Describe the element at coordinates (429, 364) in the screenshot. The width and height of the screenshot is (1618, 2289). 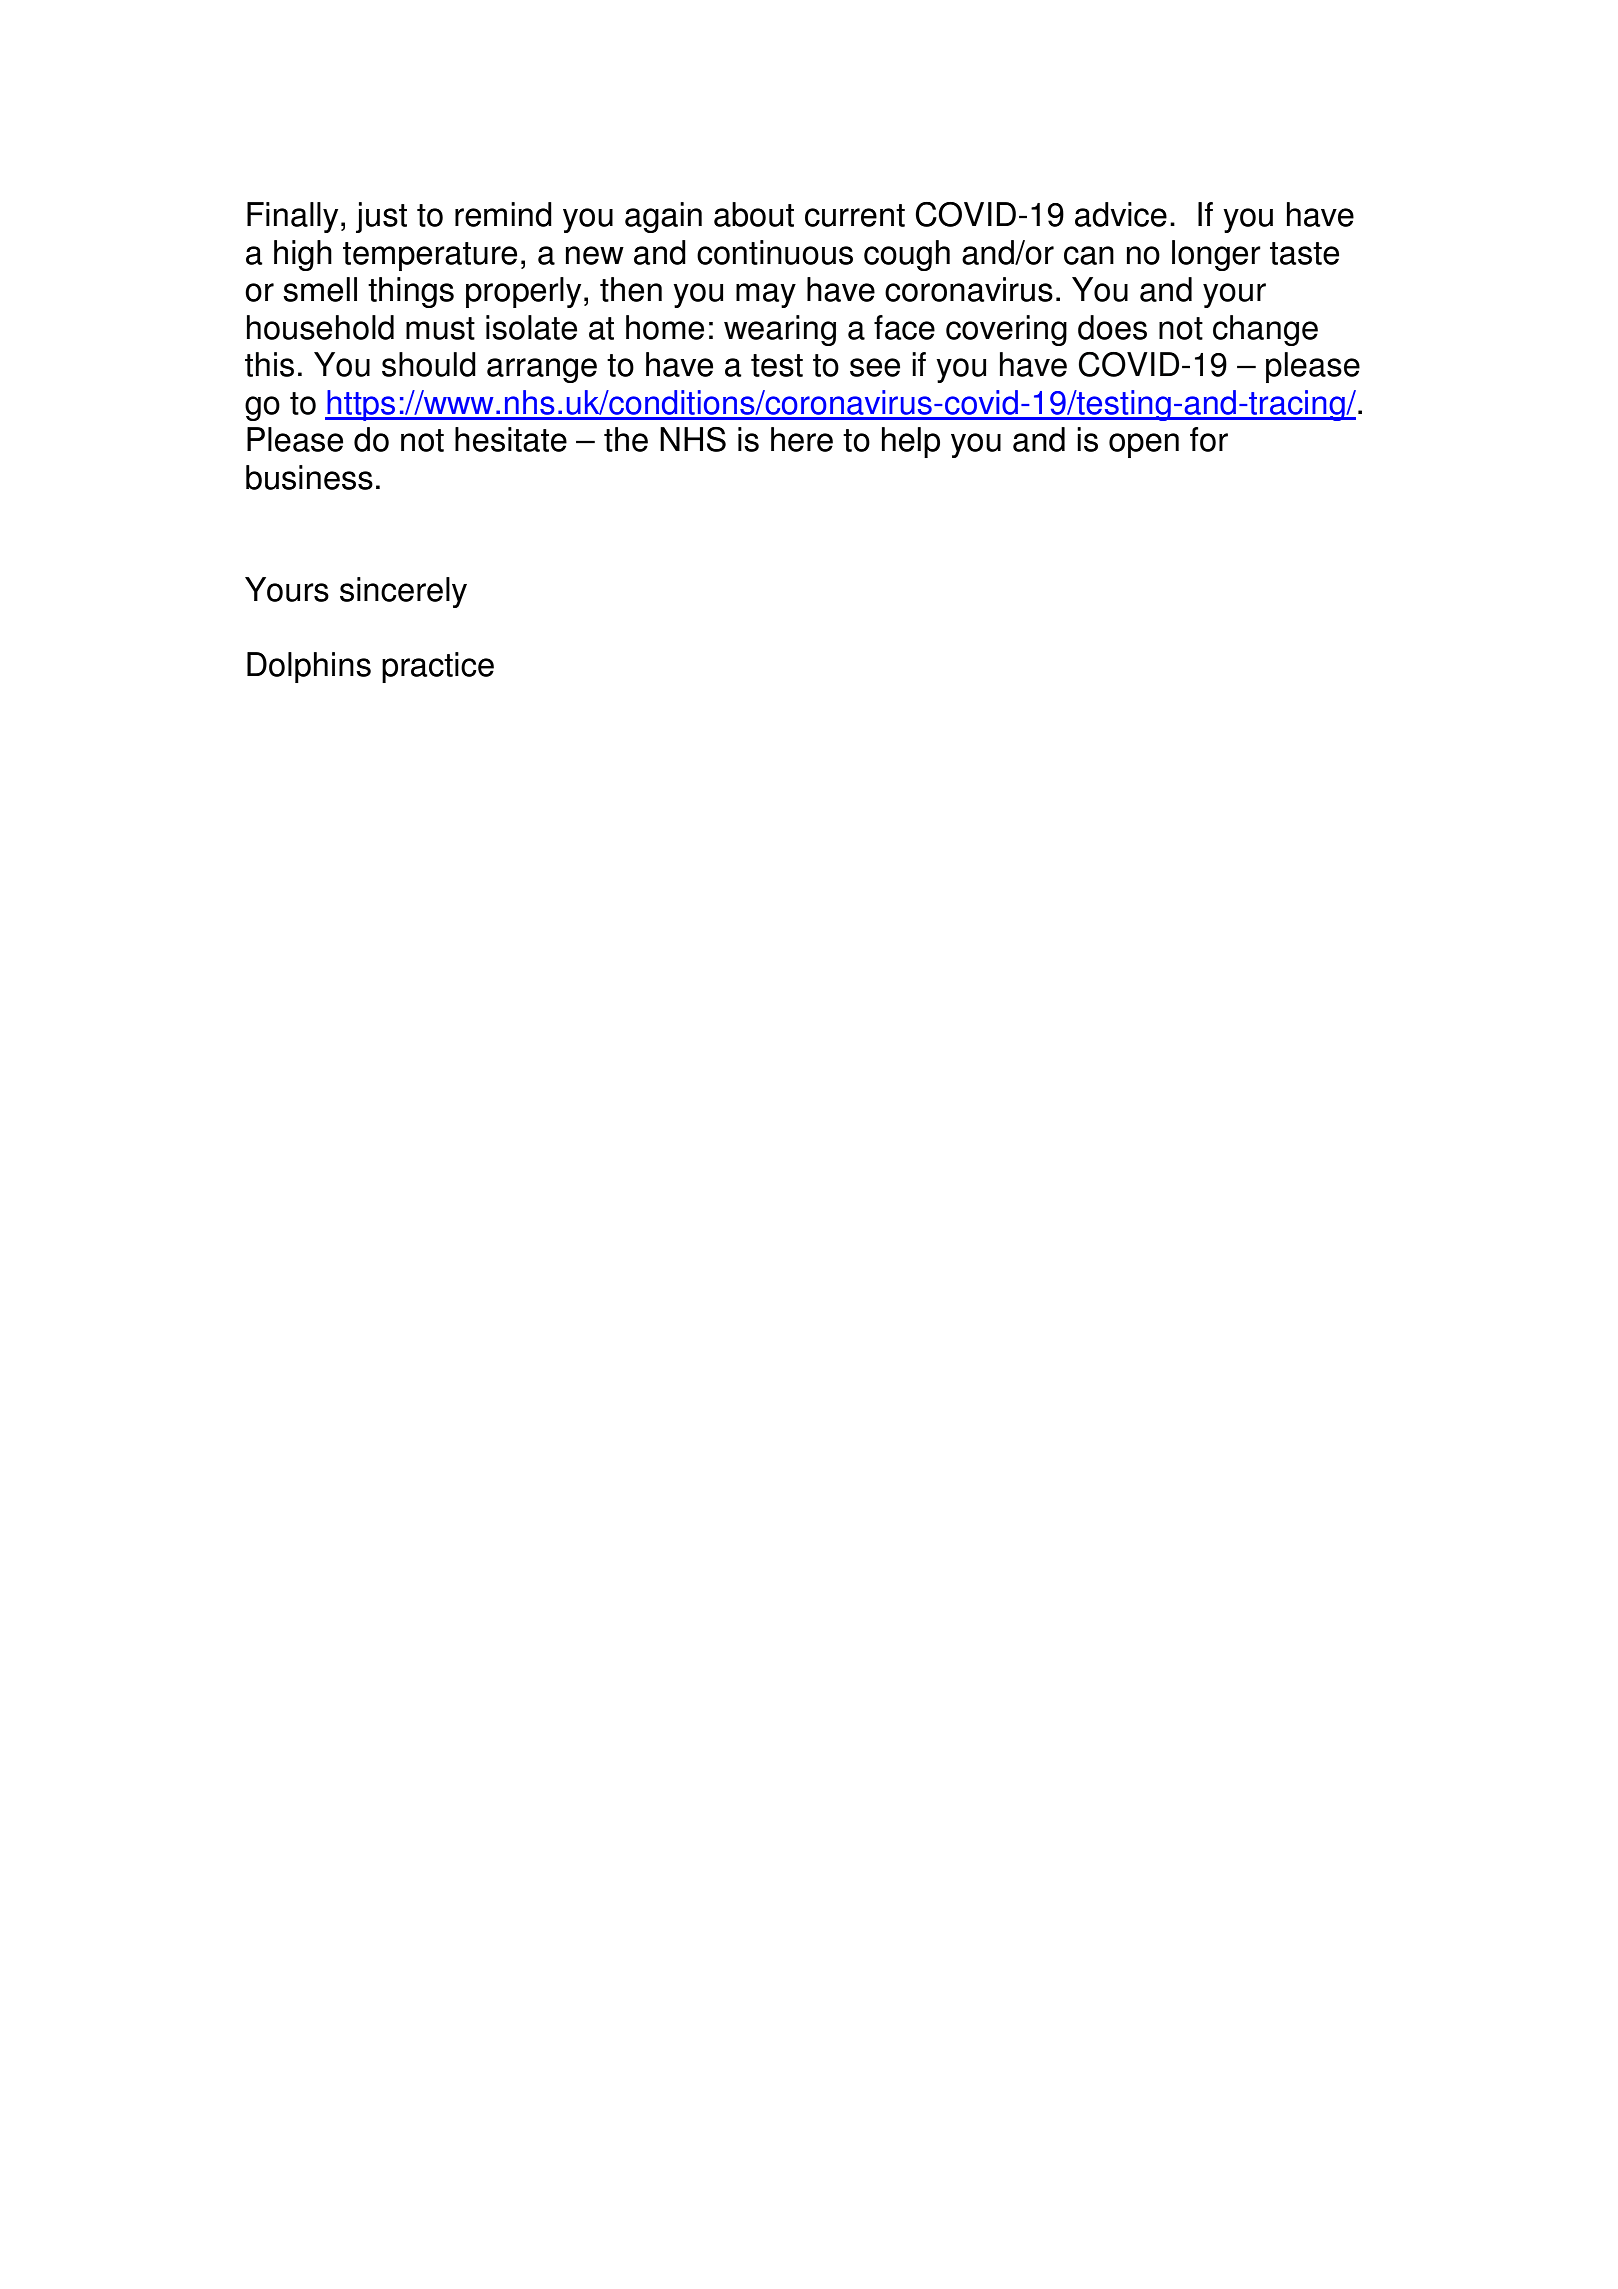
I see `should` at that location.
